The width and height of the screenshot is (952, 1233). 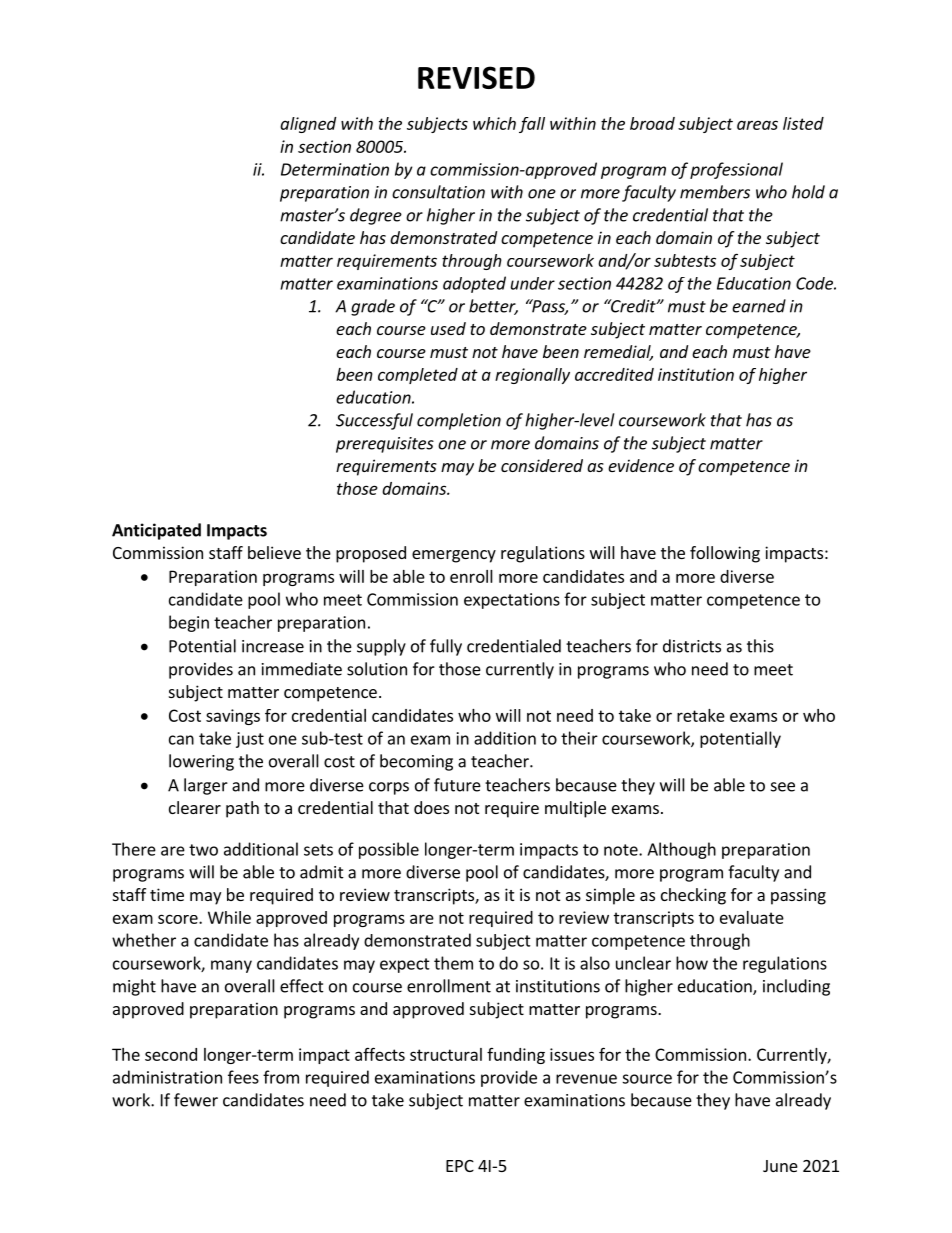 What do you see at coordinates (189, 623) in the screenshot?
I see `begin` at bounding box center [189, 623].
